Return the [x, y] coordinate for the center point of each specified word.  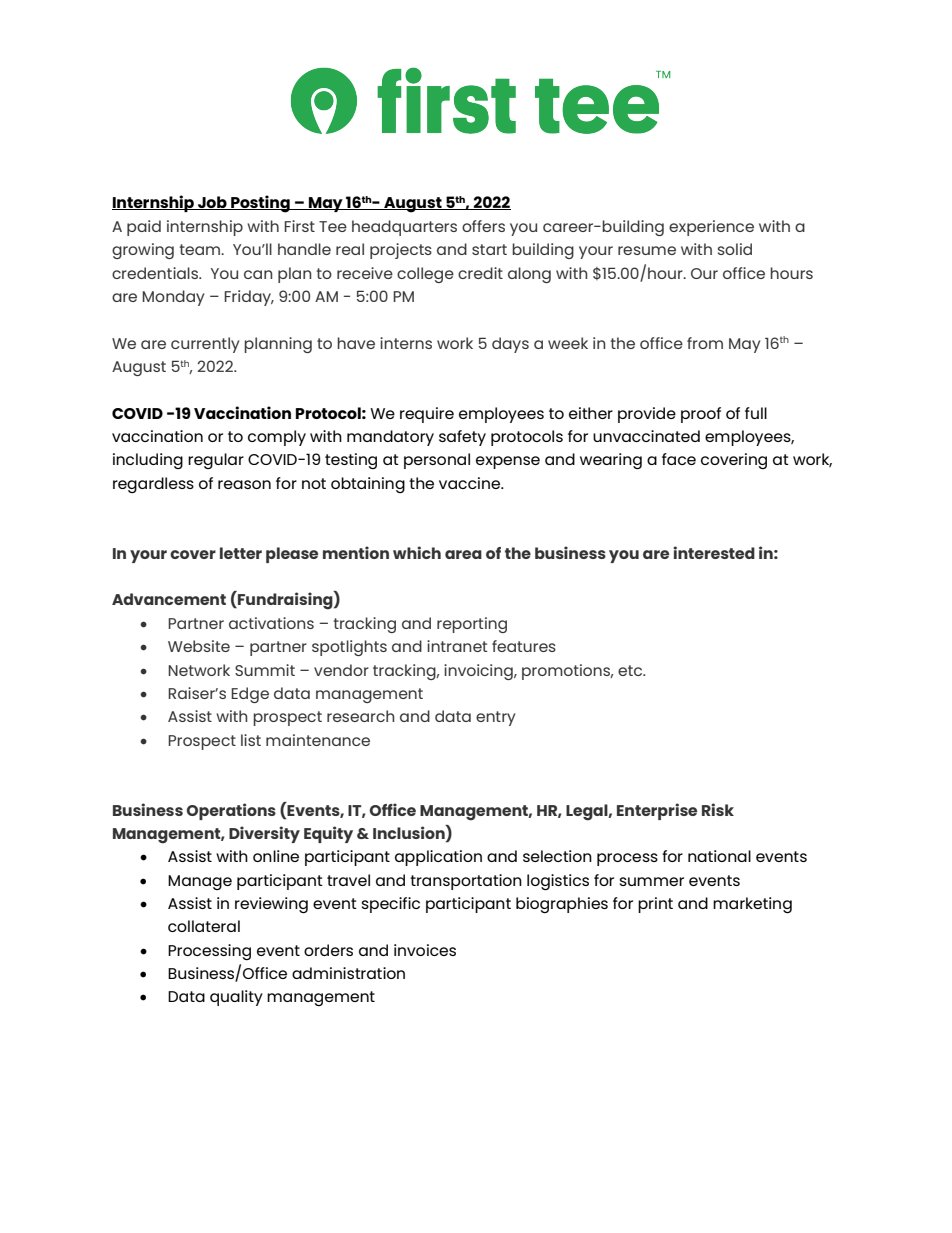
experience [711, 228]
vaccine [471, 483]
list [251, 740]
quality [236, 998]
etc [631, 670]
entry [495, 718]
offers [483, 226]
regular [216, 461]
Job [212, 203]
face [679, 459]
